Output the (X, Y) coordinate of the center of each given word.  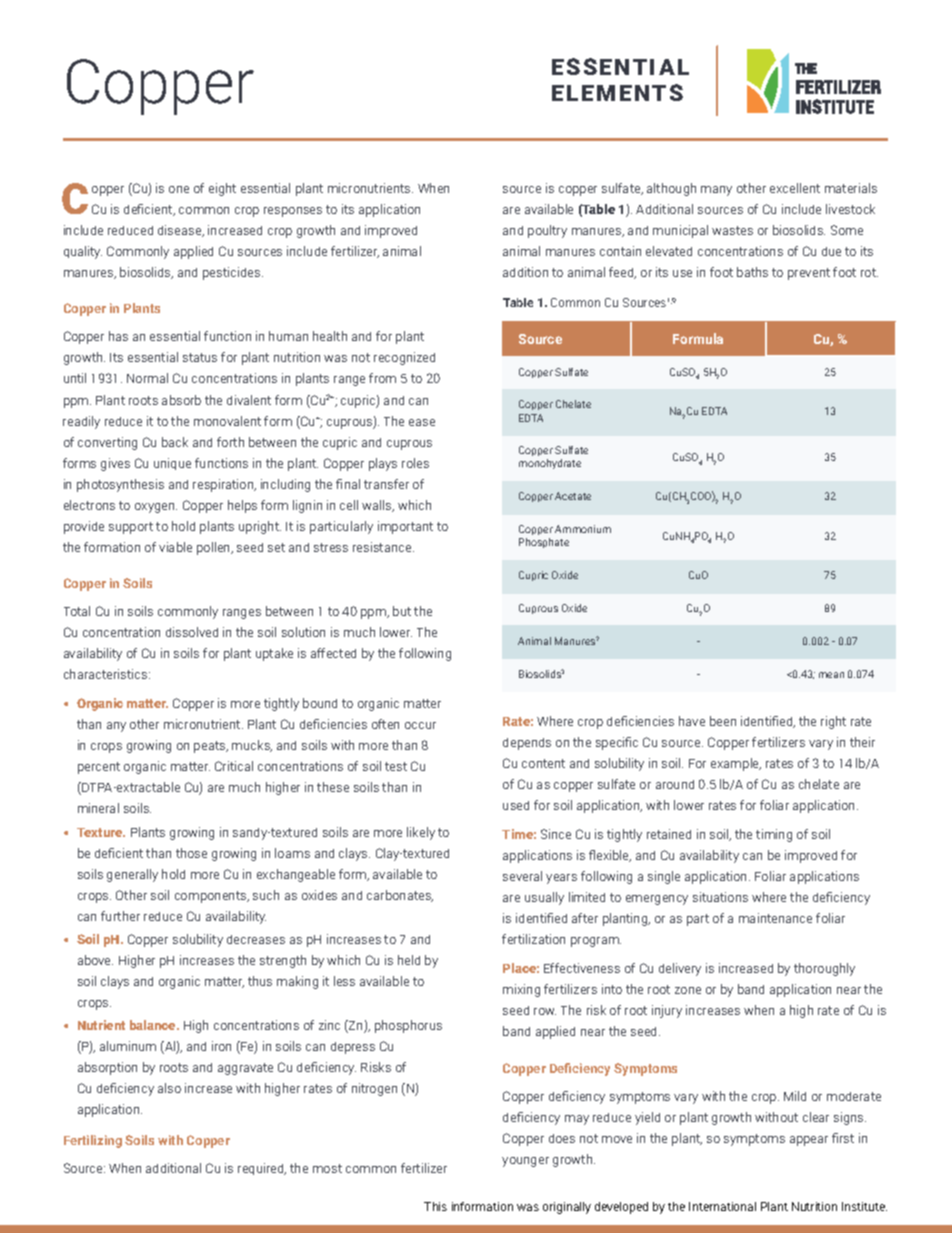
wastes (732, 230)
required (262, 1169)
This (435, 1206)
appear (809, 1141)
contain (620, 251)
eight (222, 189)
